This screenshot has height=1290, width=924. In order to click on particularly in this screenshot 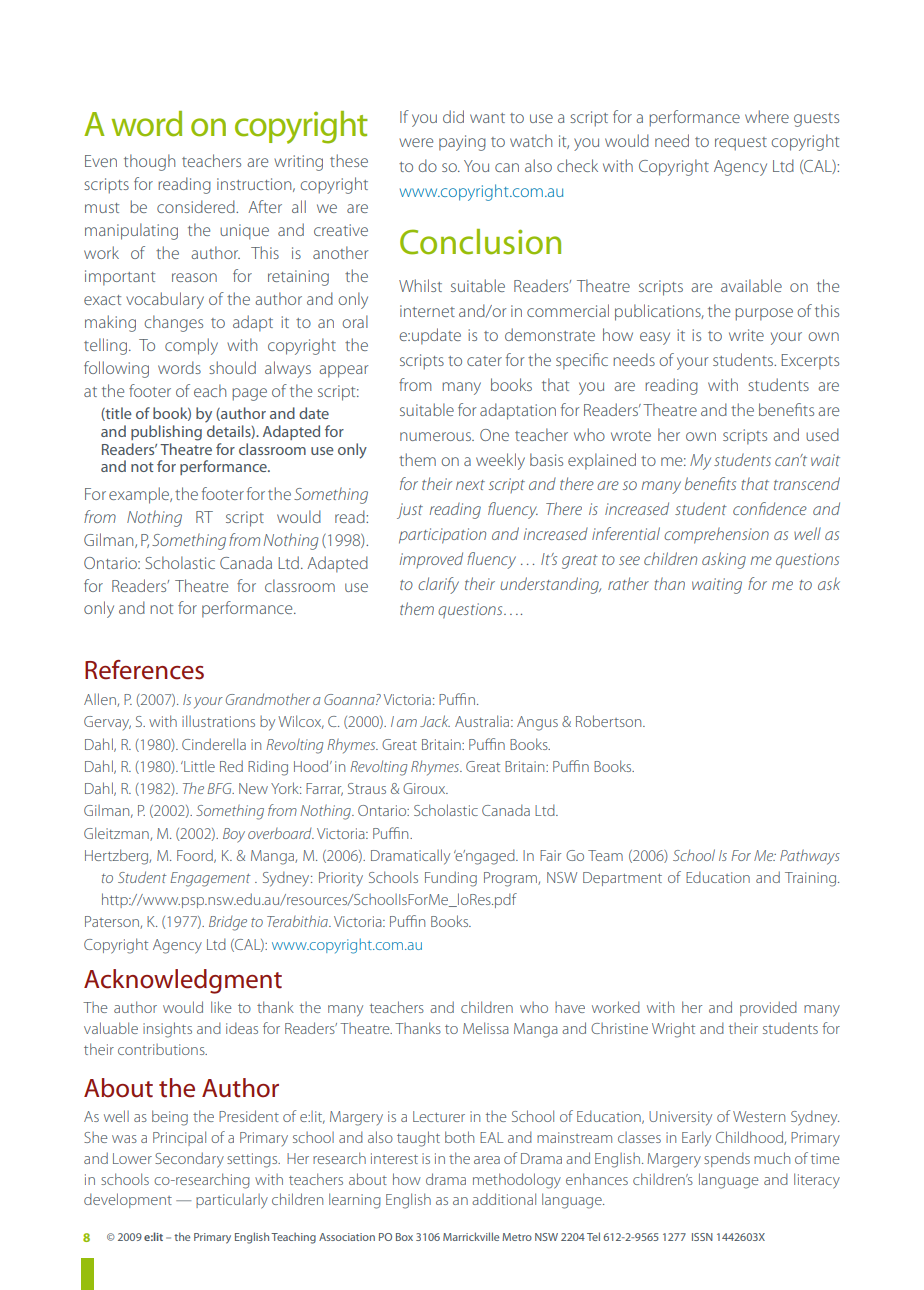, I will do `click(232, 1201)`.
